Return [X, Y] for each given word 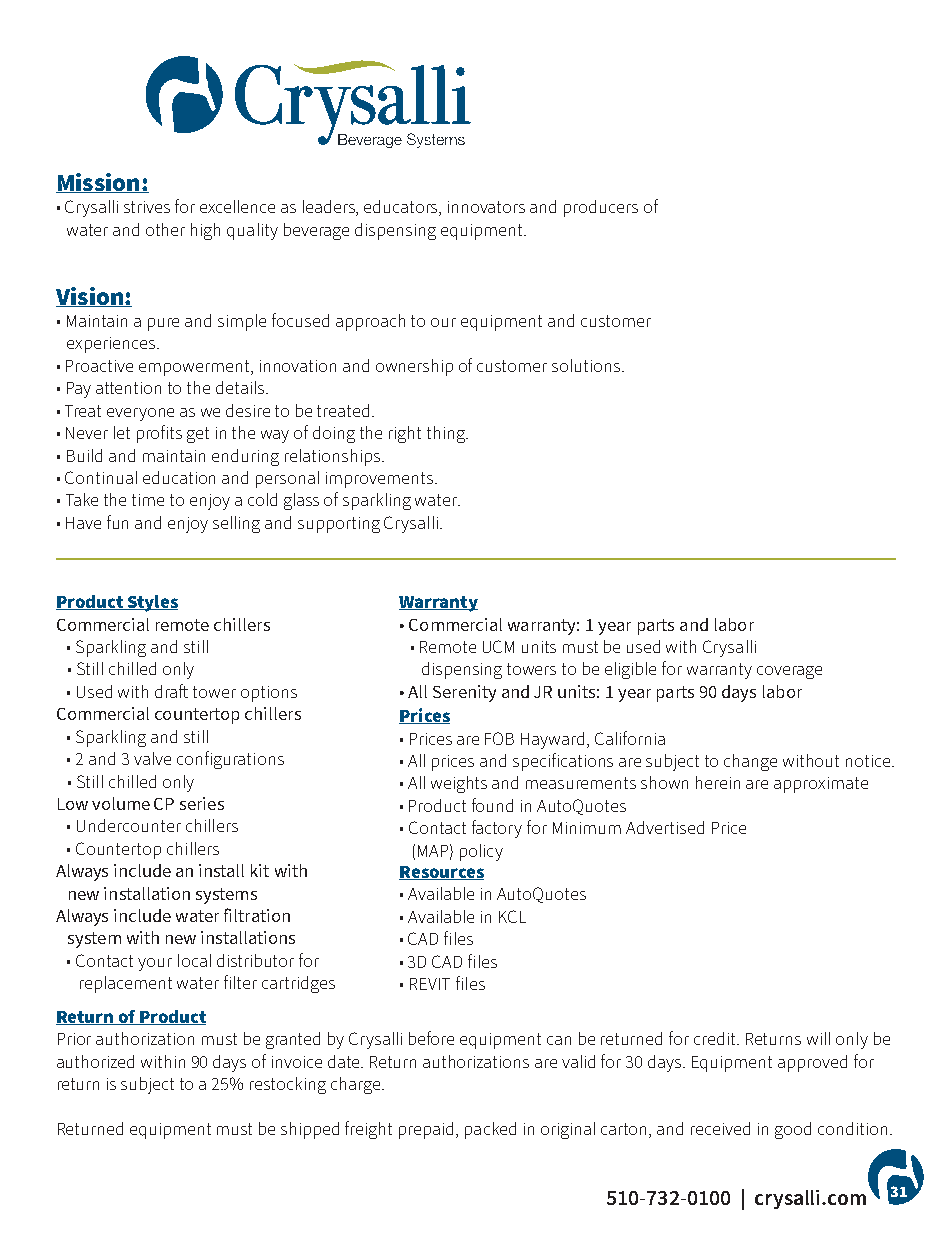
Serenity [464, 693]
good [793, 1130]
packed [490, 1130]
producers [601, 208]
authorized [95, 1061]
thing [447, 434]
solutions [587, 365]
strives [147, 207]
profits [159, 434]
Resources [441, 873]
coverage [789, 672]
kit [260, 870]
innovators [486, 207]
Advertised [665, 827]
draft [171, 691]
